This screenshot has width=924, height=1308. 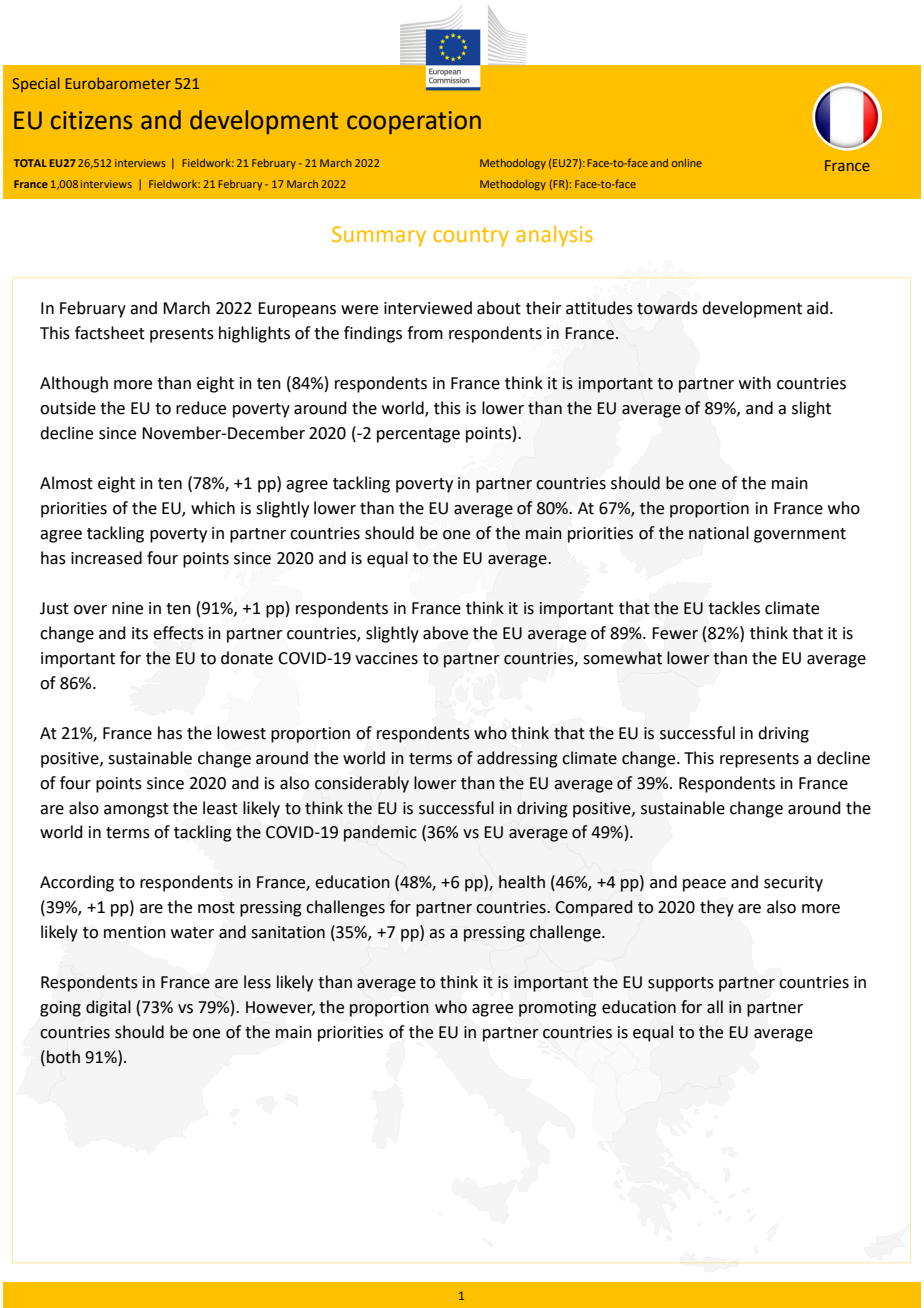 What do you see at coordinates (734, 608) in the screenshot?
I see `tackles` at bounding box center [734, 608].
